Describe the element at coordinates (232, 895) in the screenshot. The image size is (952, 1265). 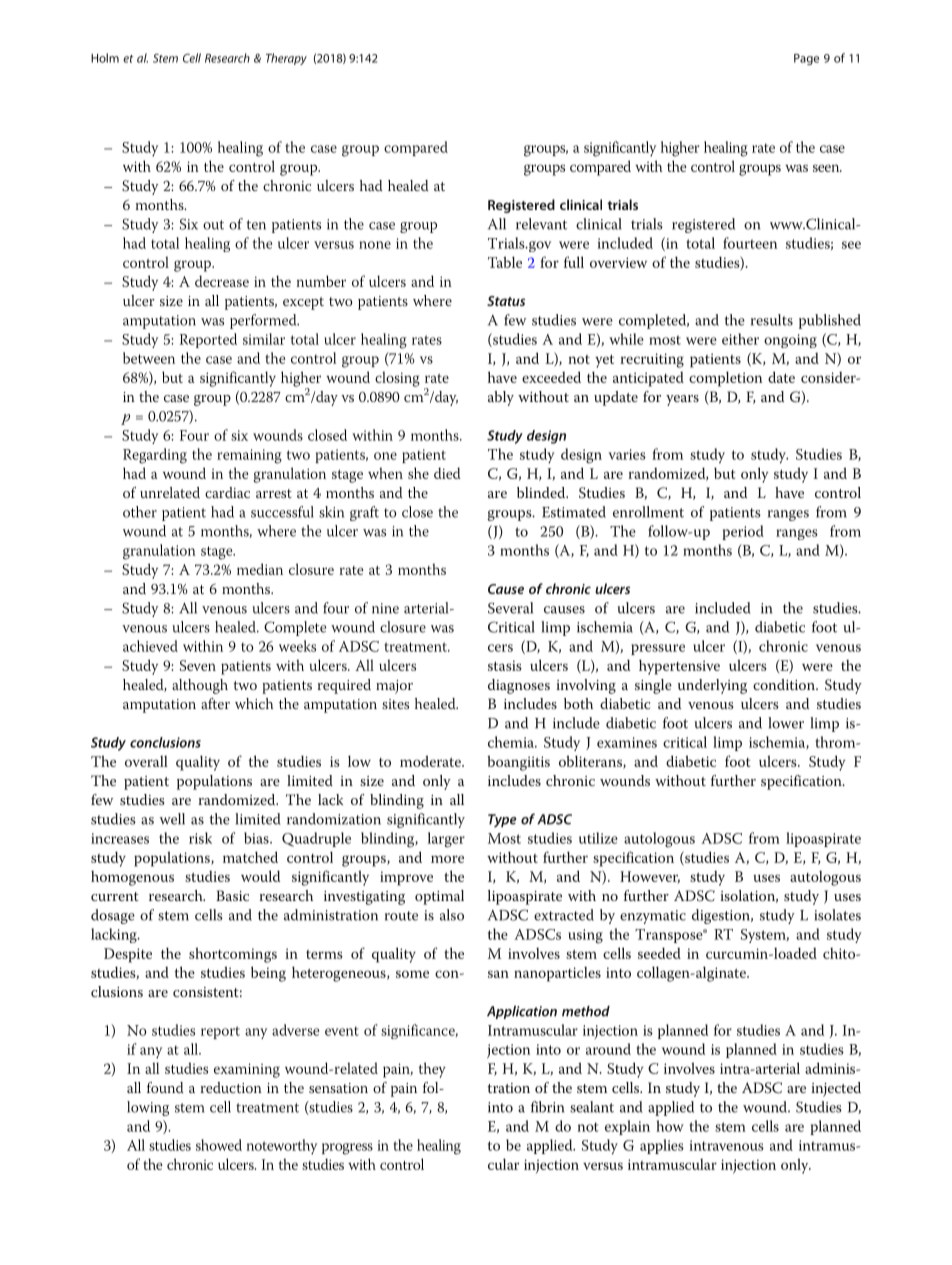
I see `Basic` at that location.
